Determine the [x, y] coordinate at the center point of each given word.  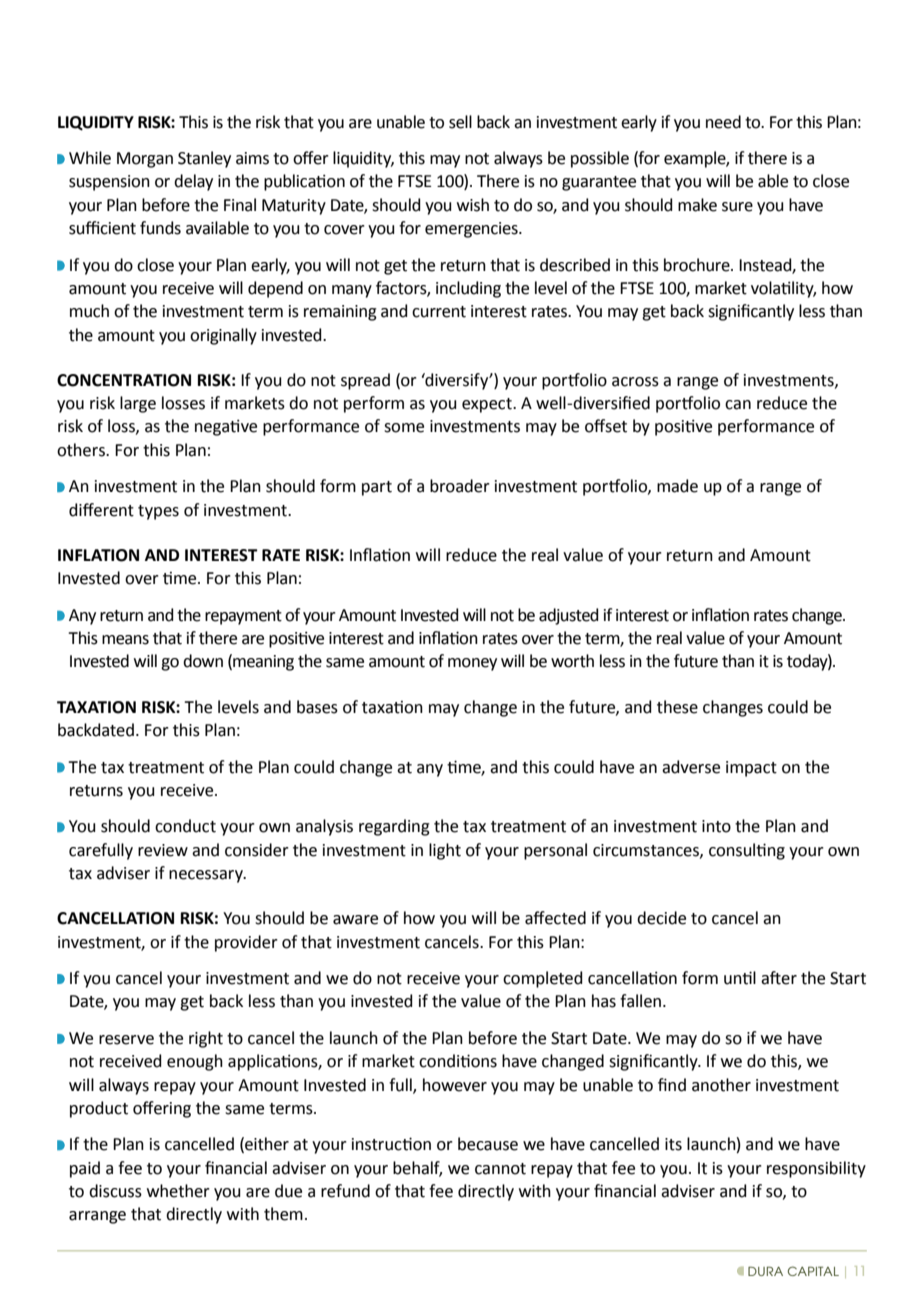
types [158, 512]
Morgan [145, 160]
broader [460, 486]
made [677, 486]
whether [178, 1191]
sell [460, 122]
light [445, 851]
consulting [747, 851]
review [163, 850]
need [723, 122]
